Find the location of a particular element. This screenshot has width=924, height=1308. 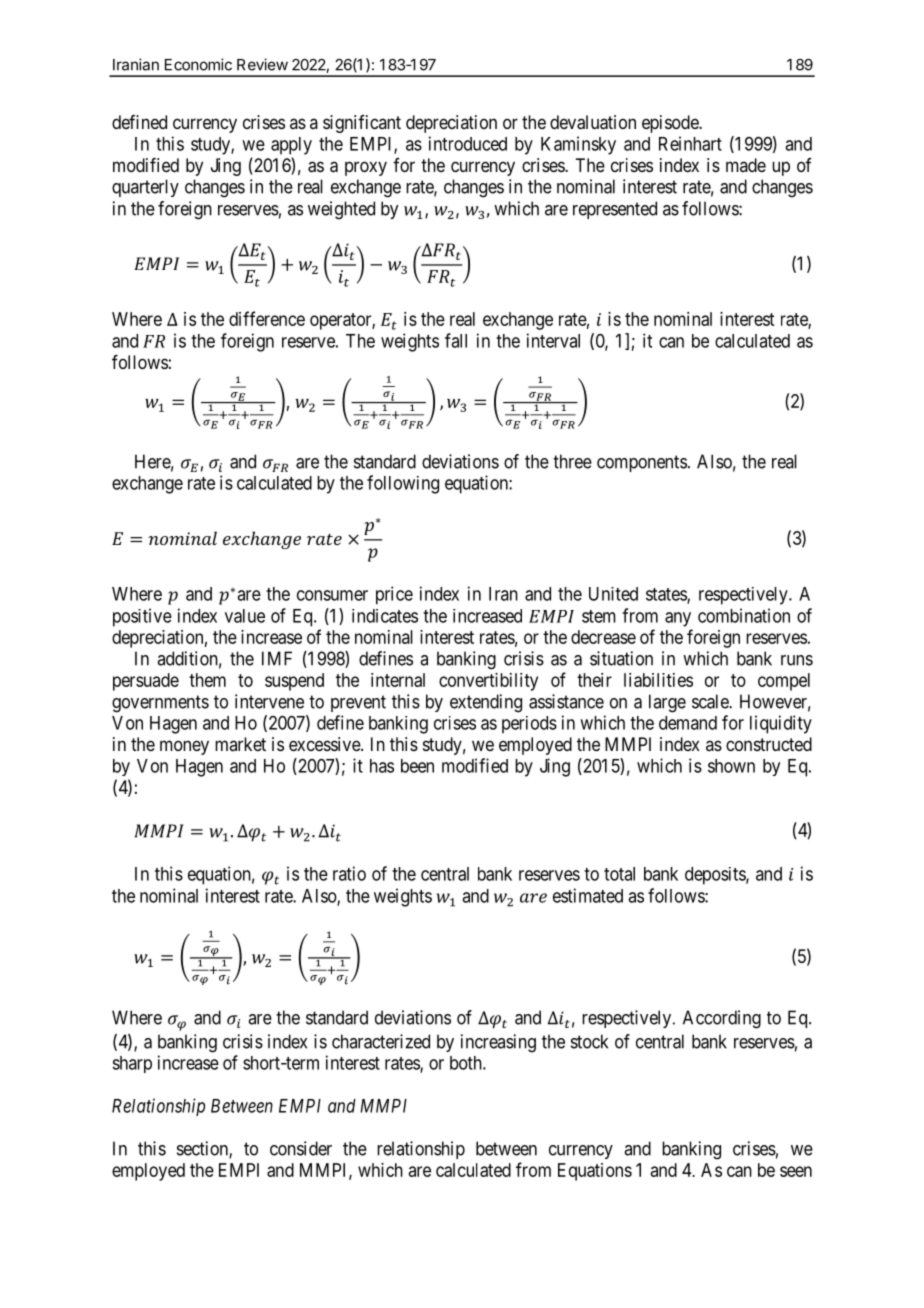

Economic is located at coordinates (198, 64).
